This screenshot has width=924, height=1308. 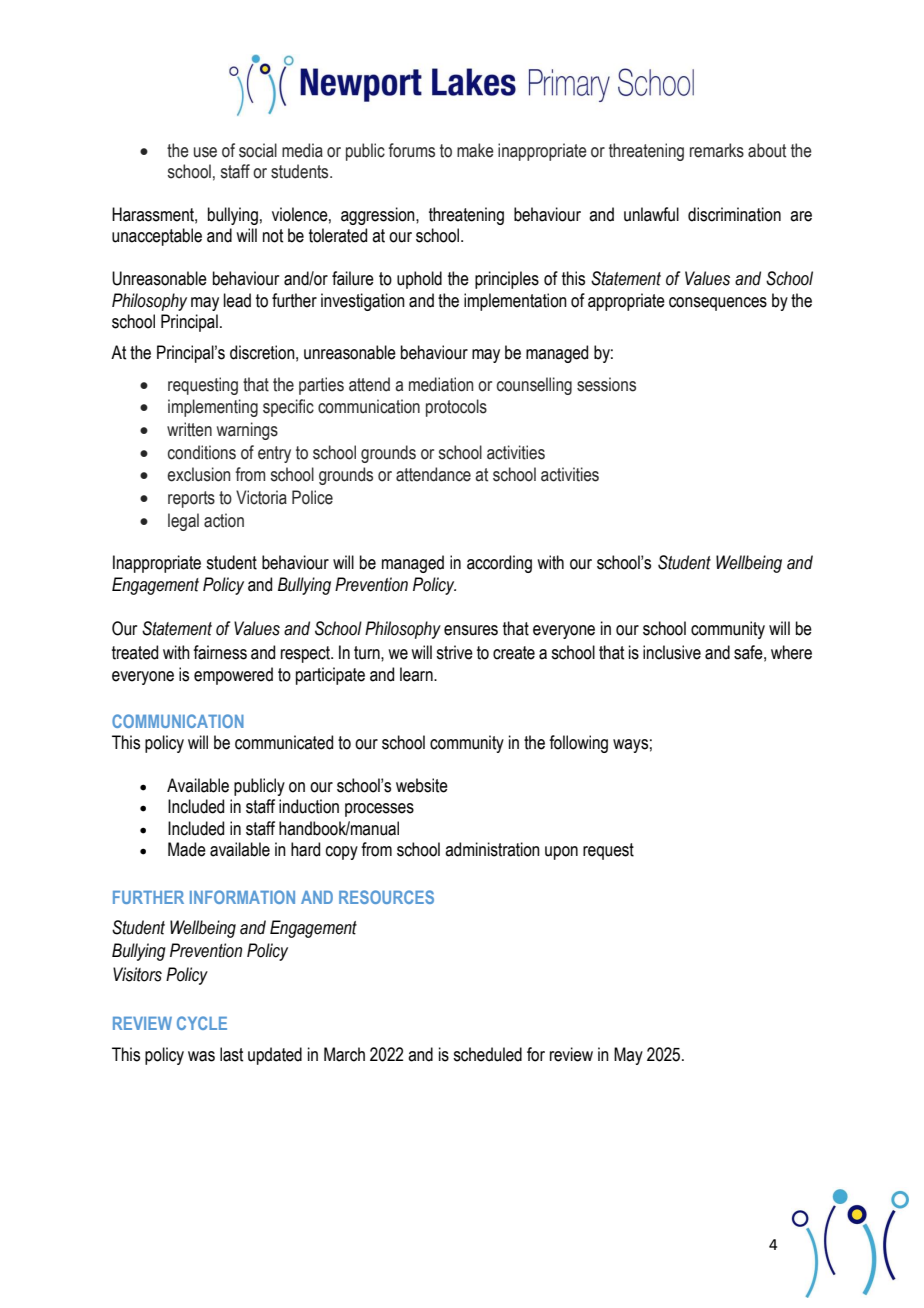 What do you see at coordinates (202, 1023) in the screenshot?
I see `CYCLE` at bounding box center [202, 1023].
